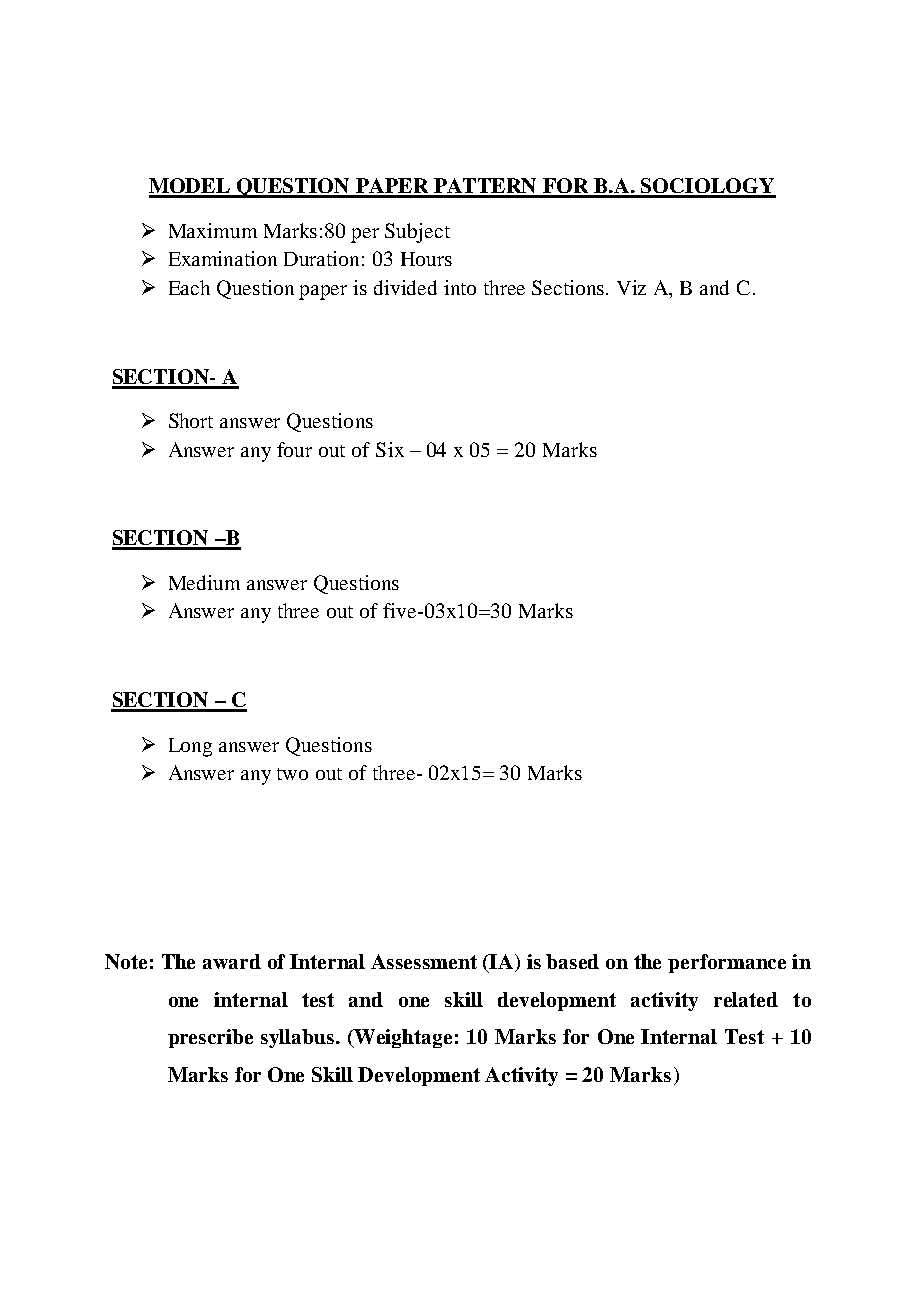 This screenshot has height=1308, width=924. Describe the element at coordinates (294, 449) in the screenshot. I see `four` at that location.
